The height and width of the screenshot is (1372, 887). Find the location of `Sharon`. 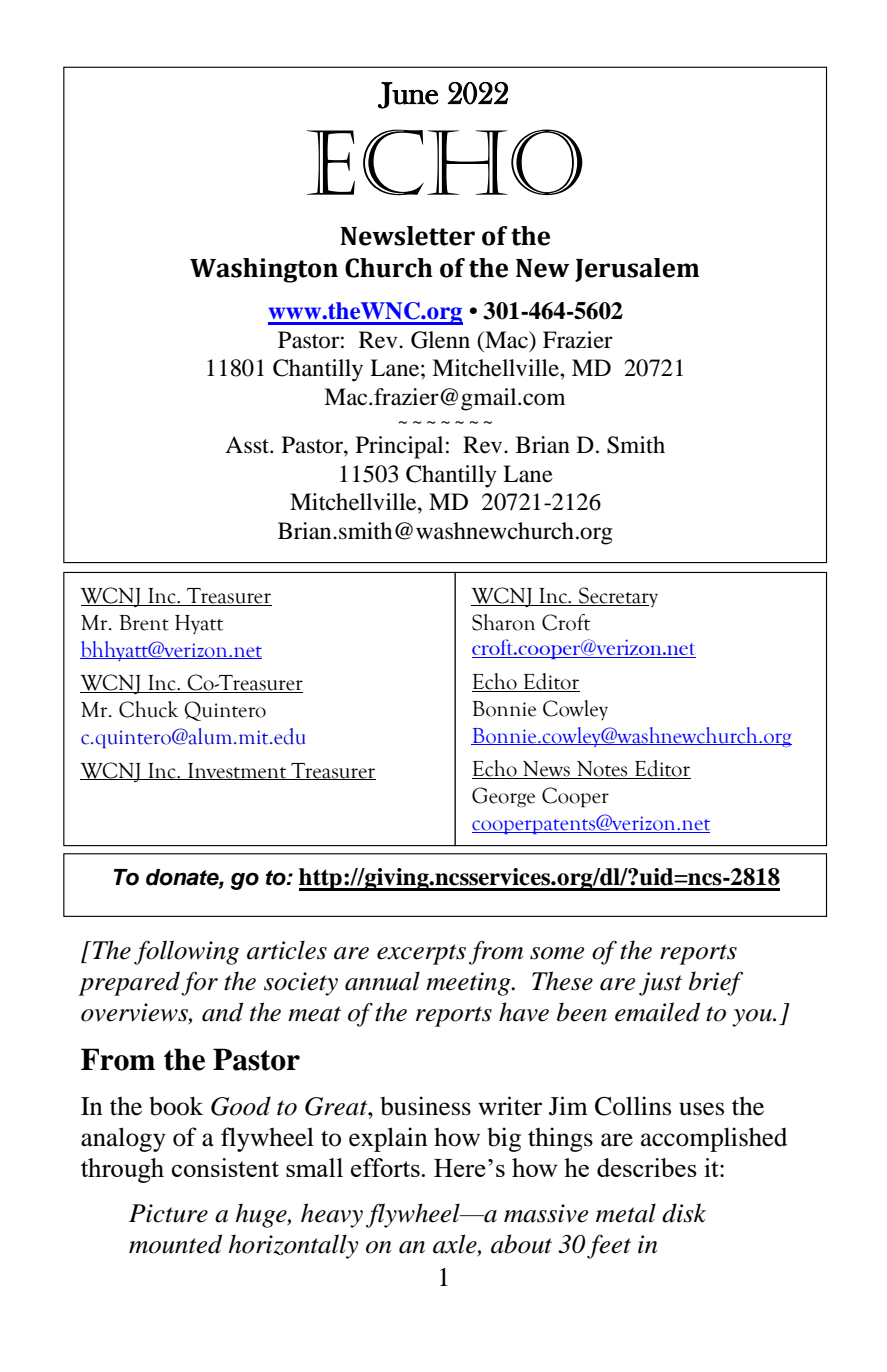

Sharon is located at coordinates (503, 622).
